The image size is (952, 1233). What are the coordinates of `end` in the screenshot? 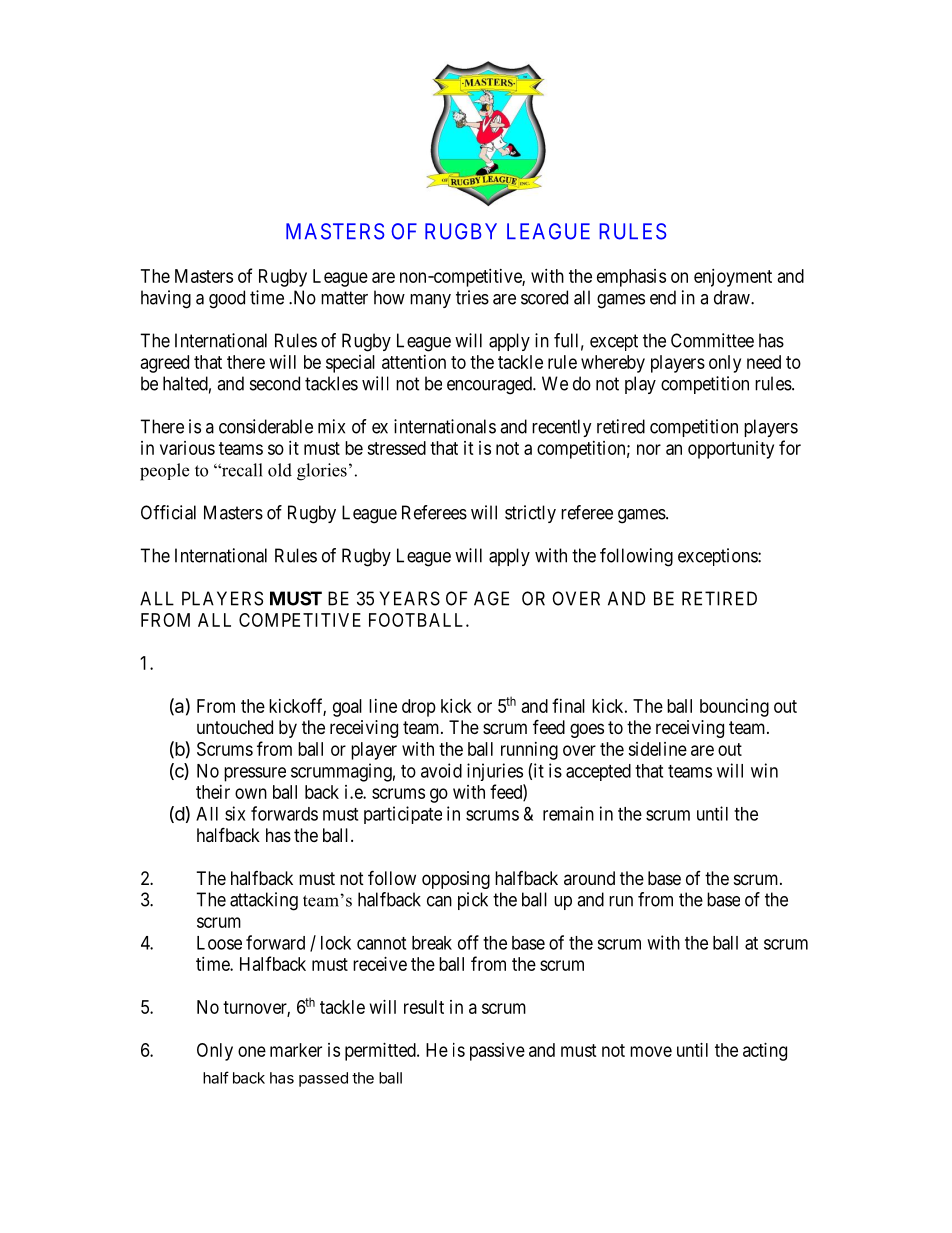 It's located at (663, 297).
